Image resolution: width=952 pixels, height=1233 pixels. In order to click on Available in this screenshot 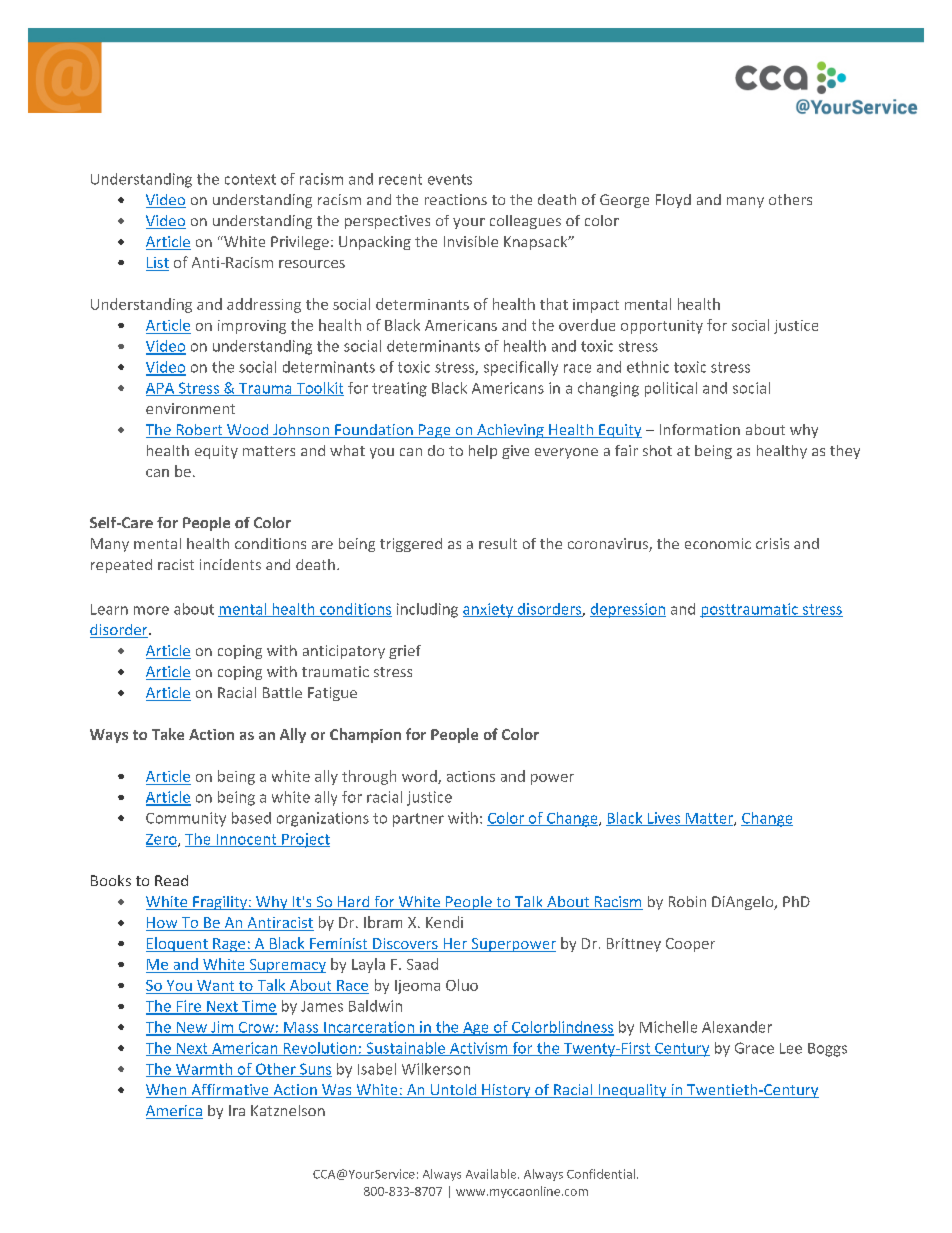, I will do `click(492, 1174)`.
